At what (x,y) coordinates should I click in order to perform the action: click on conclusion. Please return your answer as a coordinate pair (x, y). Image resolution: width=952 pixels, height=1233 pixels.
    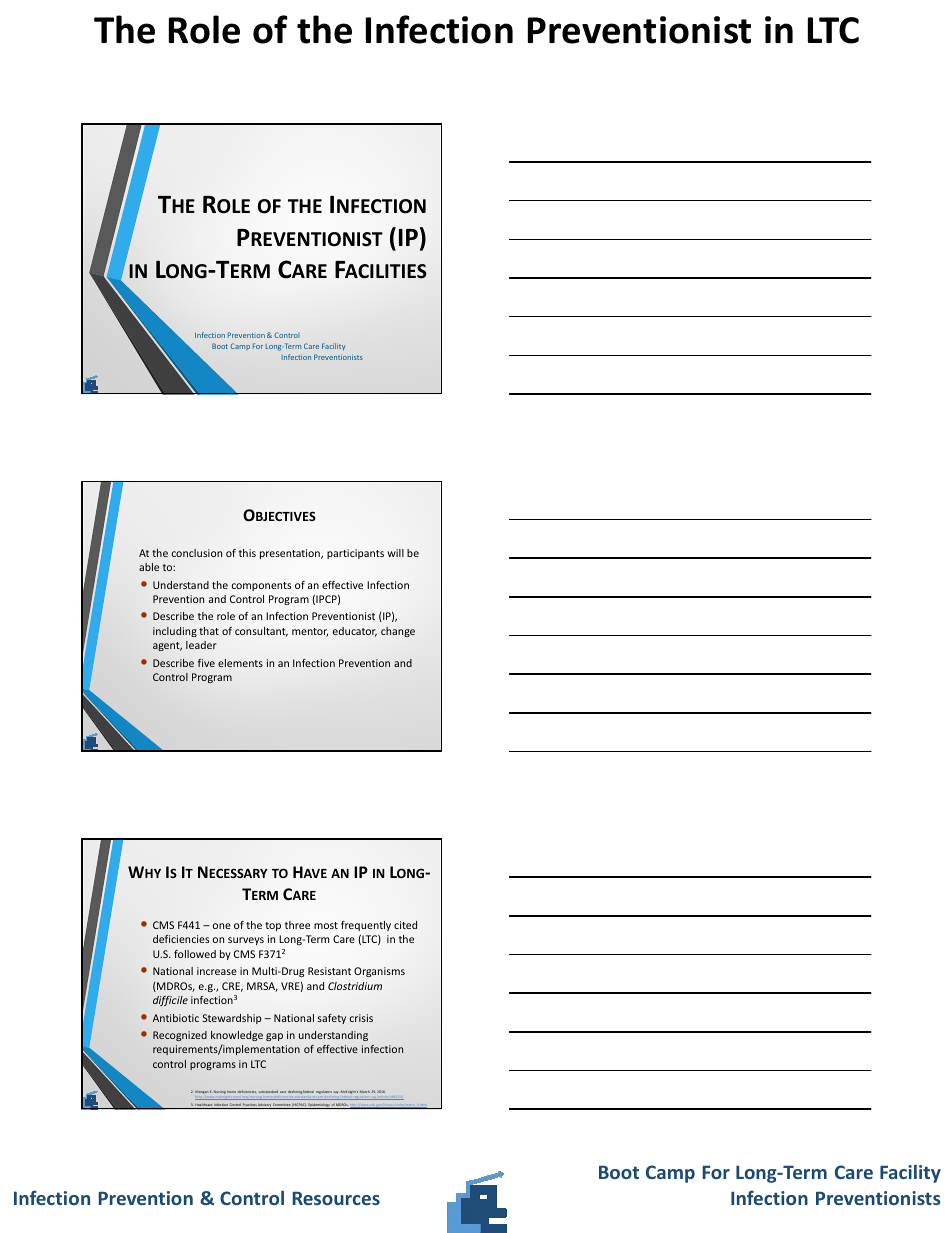
    Looking at the image, I should click on (197, 553).
